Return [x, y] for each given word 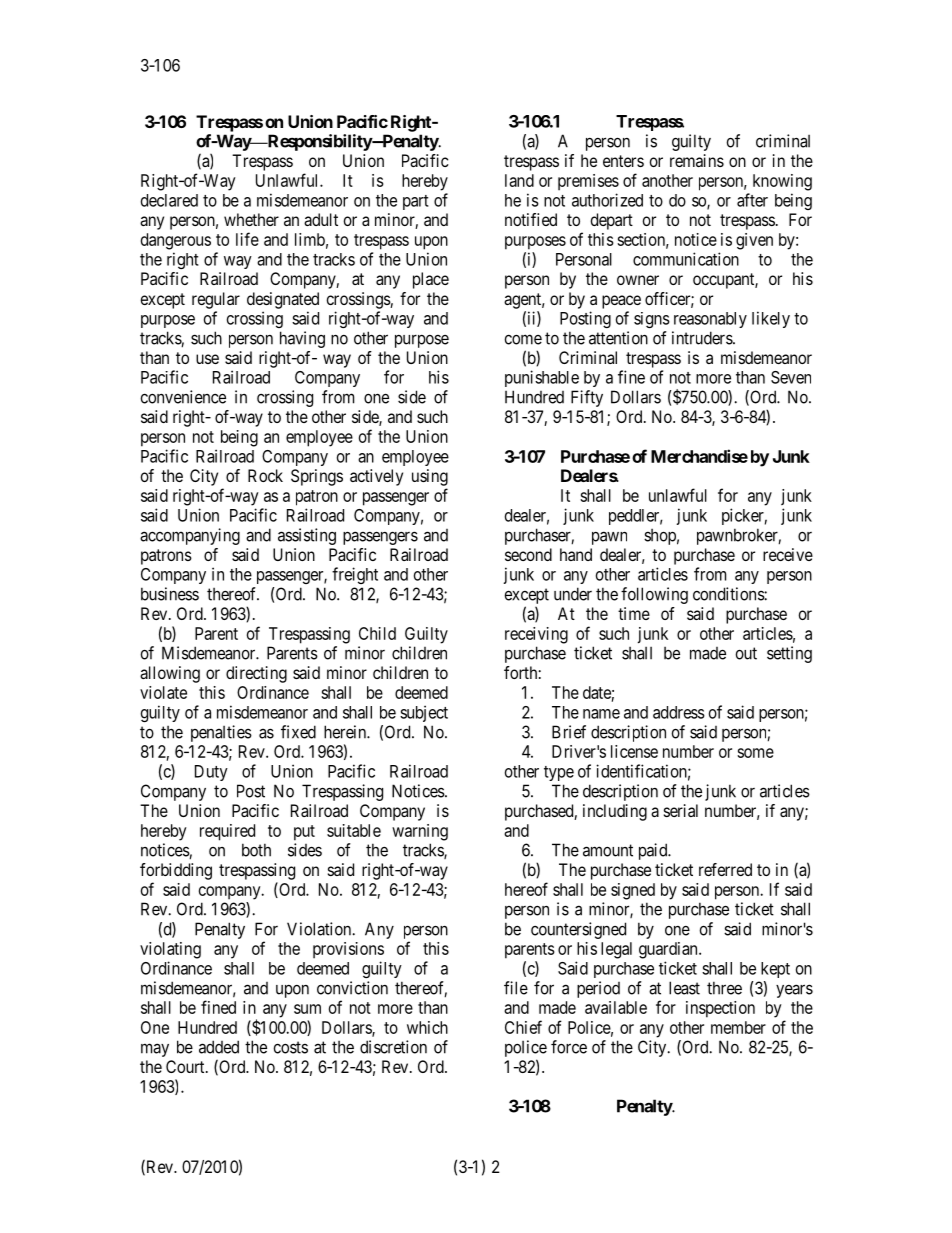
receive [788, 554]
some [755, 753]
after [752, 200]
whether [251, 219]
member [738, 1027]
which [427, 1027]
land [519, 180]
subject [424, 713]
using [430, 477]
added [219, 1047]
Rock [265, 475]
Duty [211, 773]
